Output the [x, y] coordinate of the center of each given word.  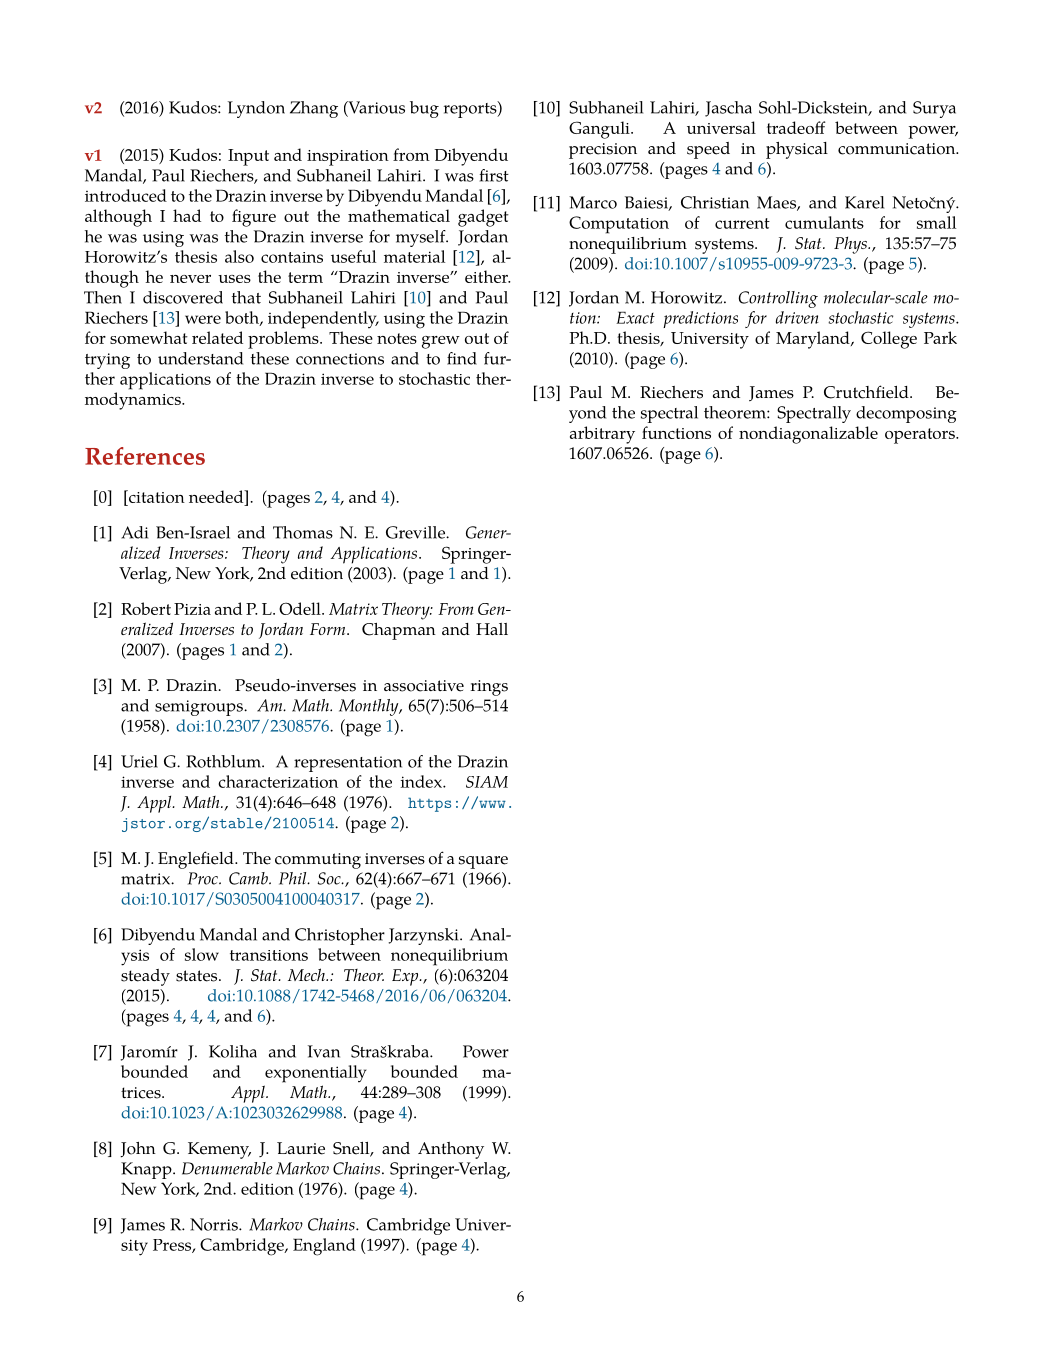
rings [489, 688]
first [494, 175]
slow [202, 954]
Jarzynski [424, 936]
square [483, 862]
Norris [215, 1224]
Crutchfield [867, 392]
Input [248, 157]
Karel [864, 202]
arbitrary [602, 435]
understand [200, 358]
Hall [492, 629]
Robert [146, 608]
